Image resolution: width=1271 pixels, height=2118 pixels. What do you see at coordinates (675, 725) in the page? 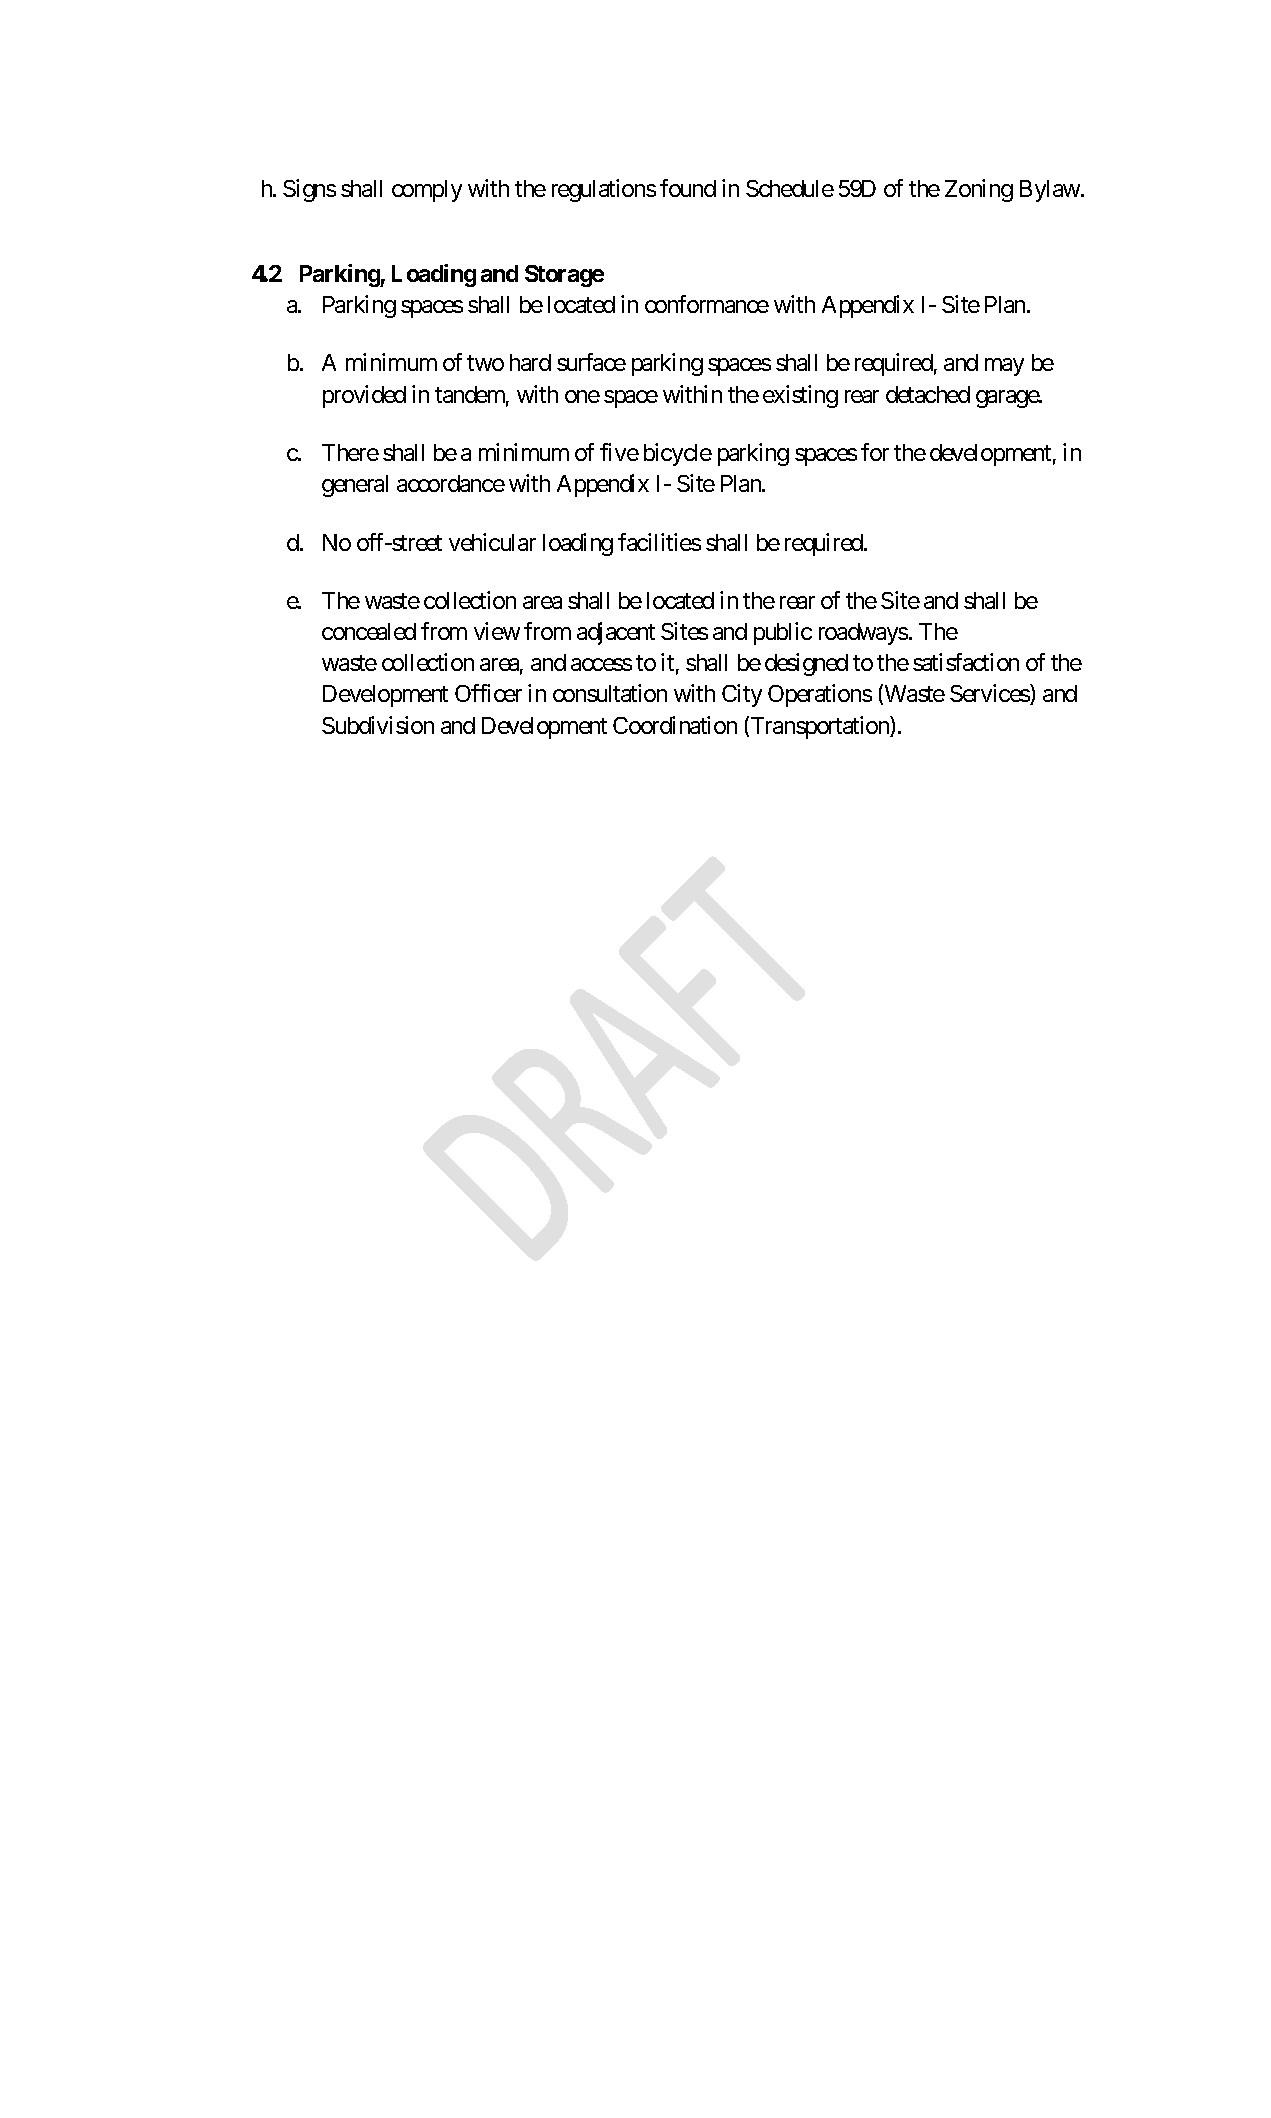
I see `Coordination` at bounding box center [675, 725].
